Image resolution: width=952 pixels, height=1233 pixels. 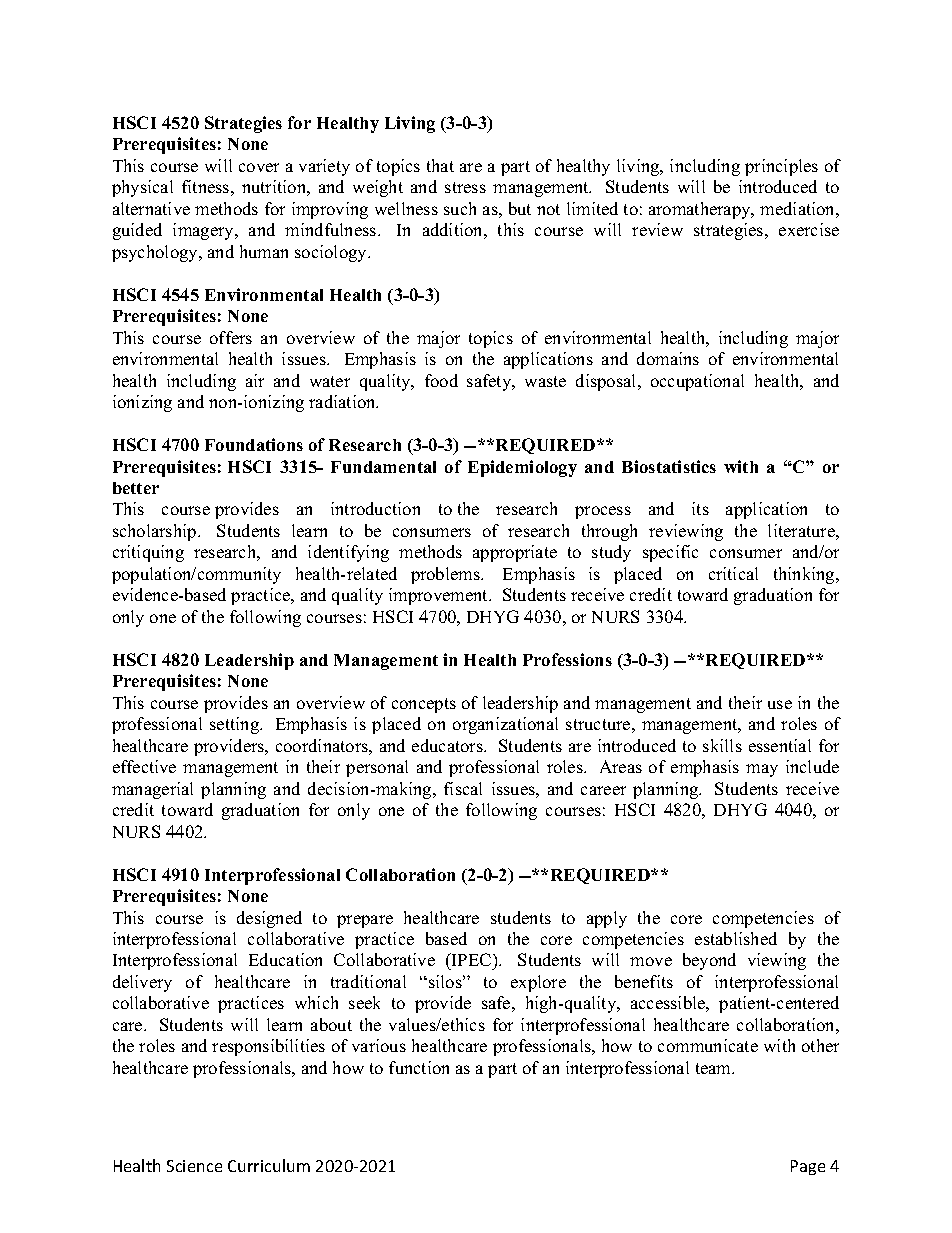 I want to click on skills, so click(x=722, y=745).
